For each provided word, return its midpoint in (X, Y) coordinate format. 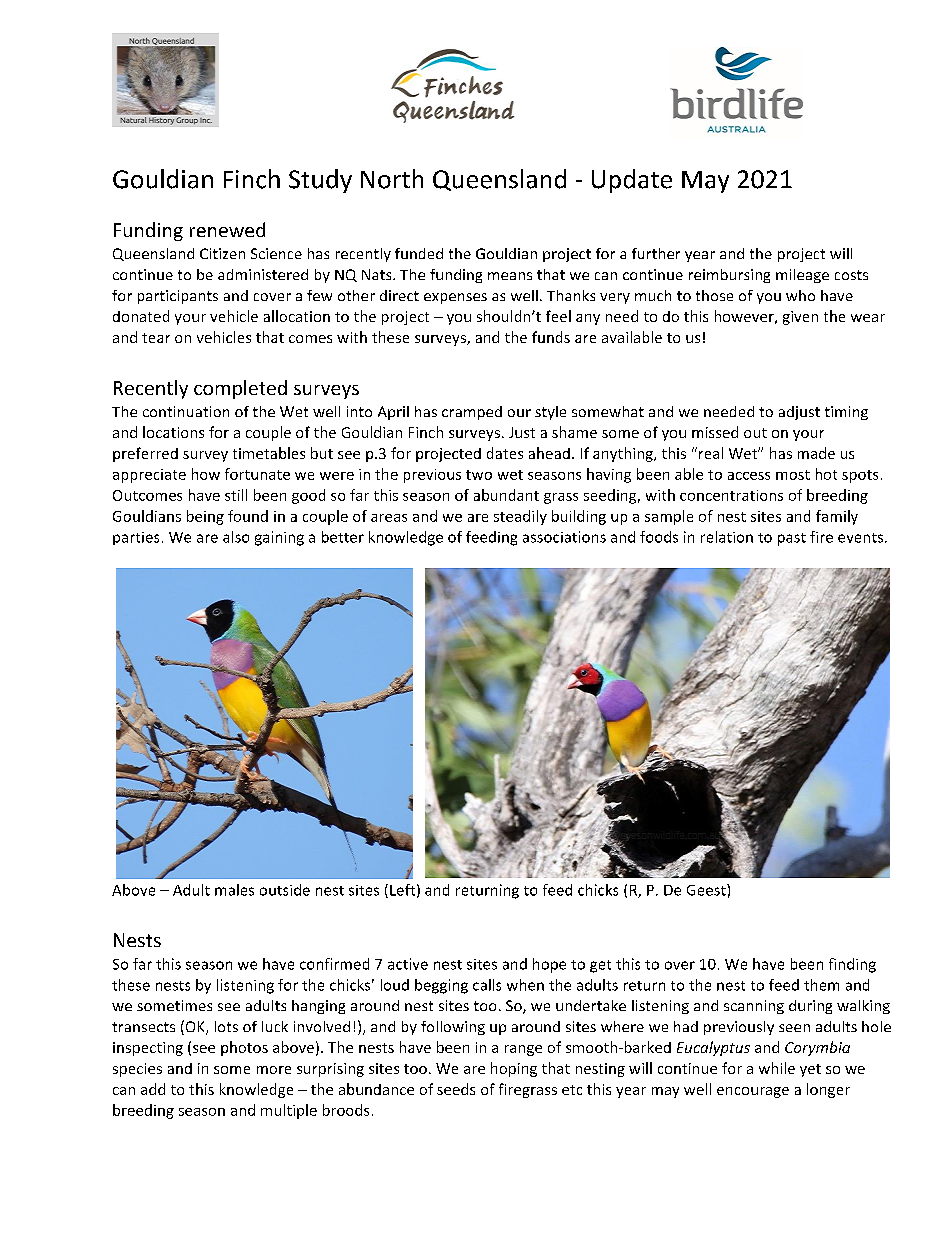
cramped (472, 413)
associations (564, 537)
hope (549, 965)
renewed (227, 229)
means (510, 276)
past (792, 539)
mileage (802, 276)
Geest (707, 890)
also (236, 537)
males (234, 890)
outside (285, 890)
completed (240, 389)
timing (846, 413)
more (274, 1070)
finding (852, 965)
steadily (520, 517)
